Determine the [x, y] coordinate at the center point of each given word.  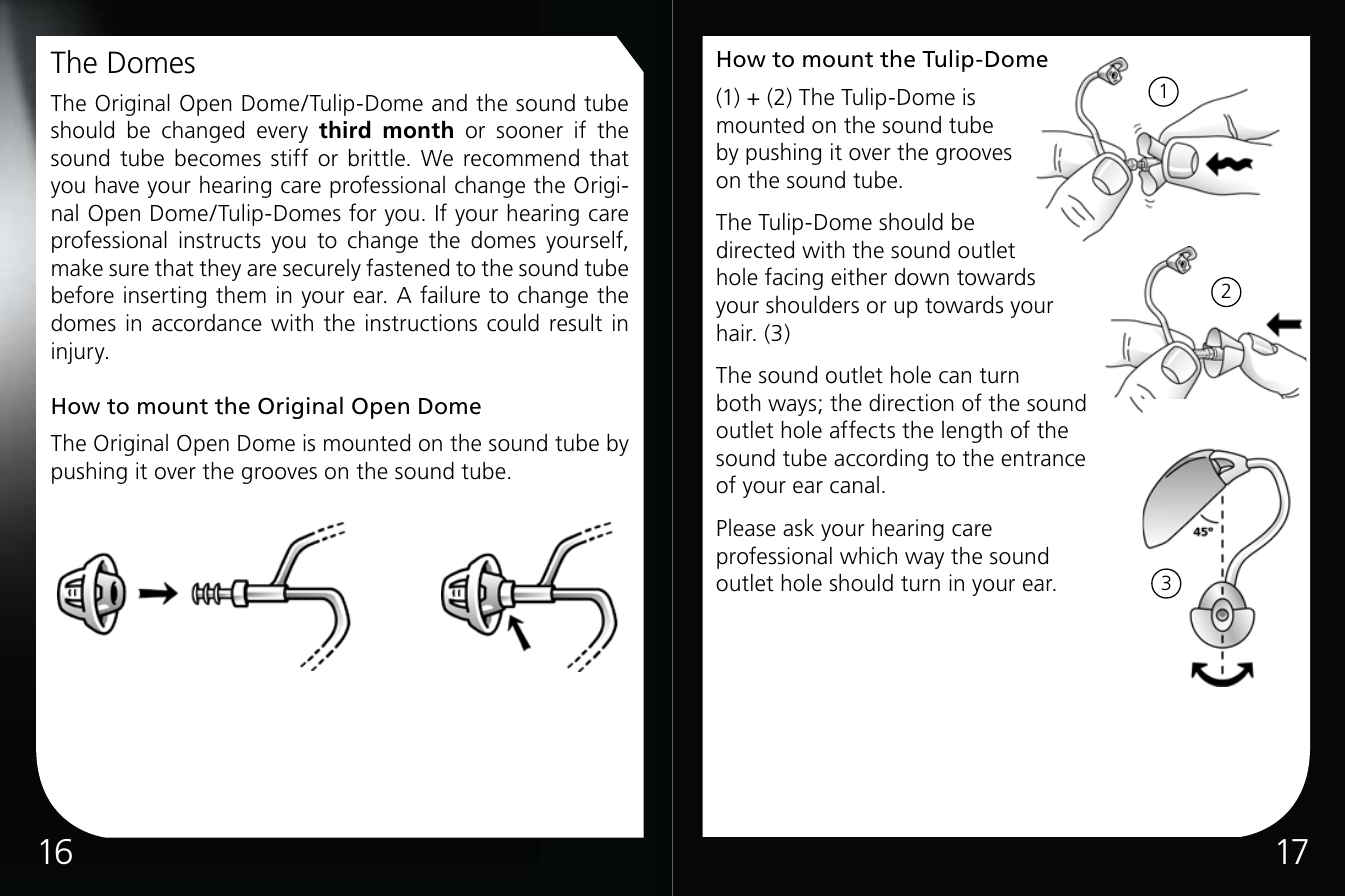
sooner [530, 132]
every [282, 134]
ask [798, 528]
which [868, 555]
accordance [207, 323]
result [576, 322]
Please [746, 528]
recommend [521, 158]
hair [736, 332]
